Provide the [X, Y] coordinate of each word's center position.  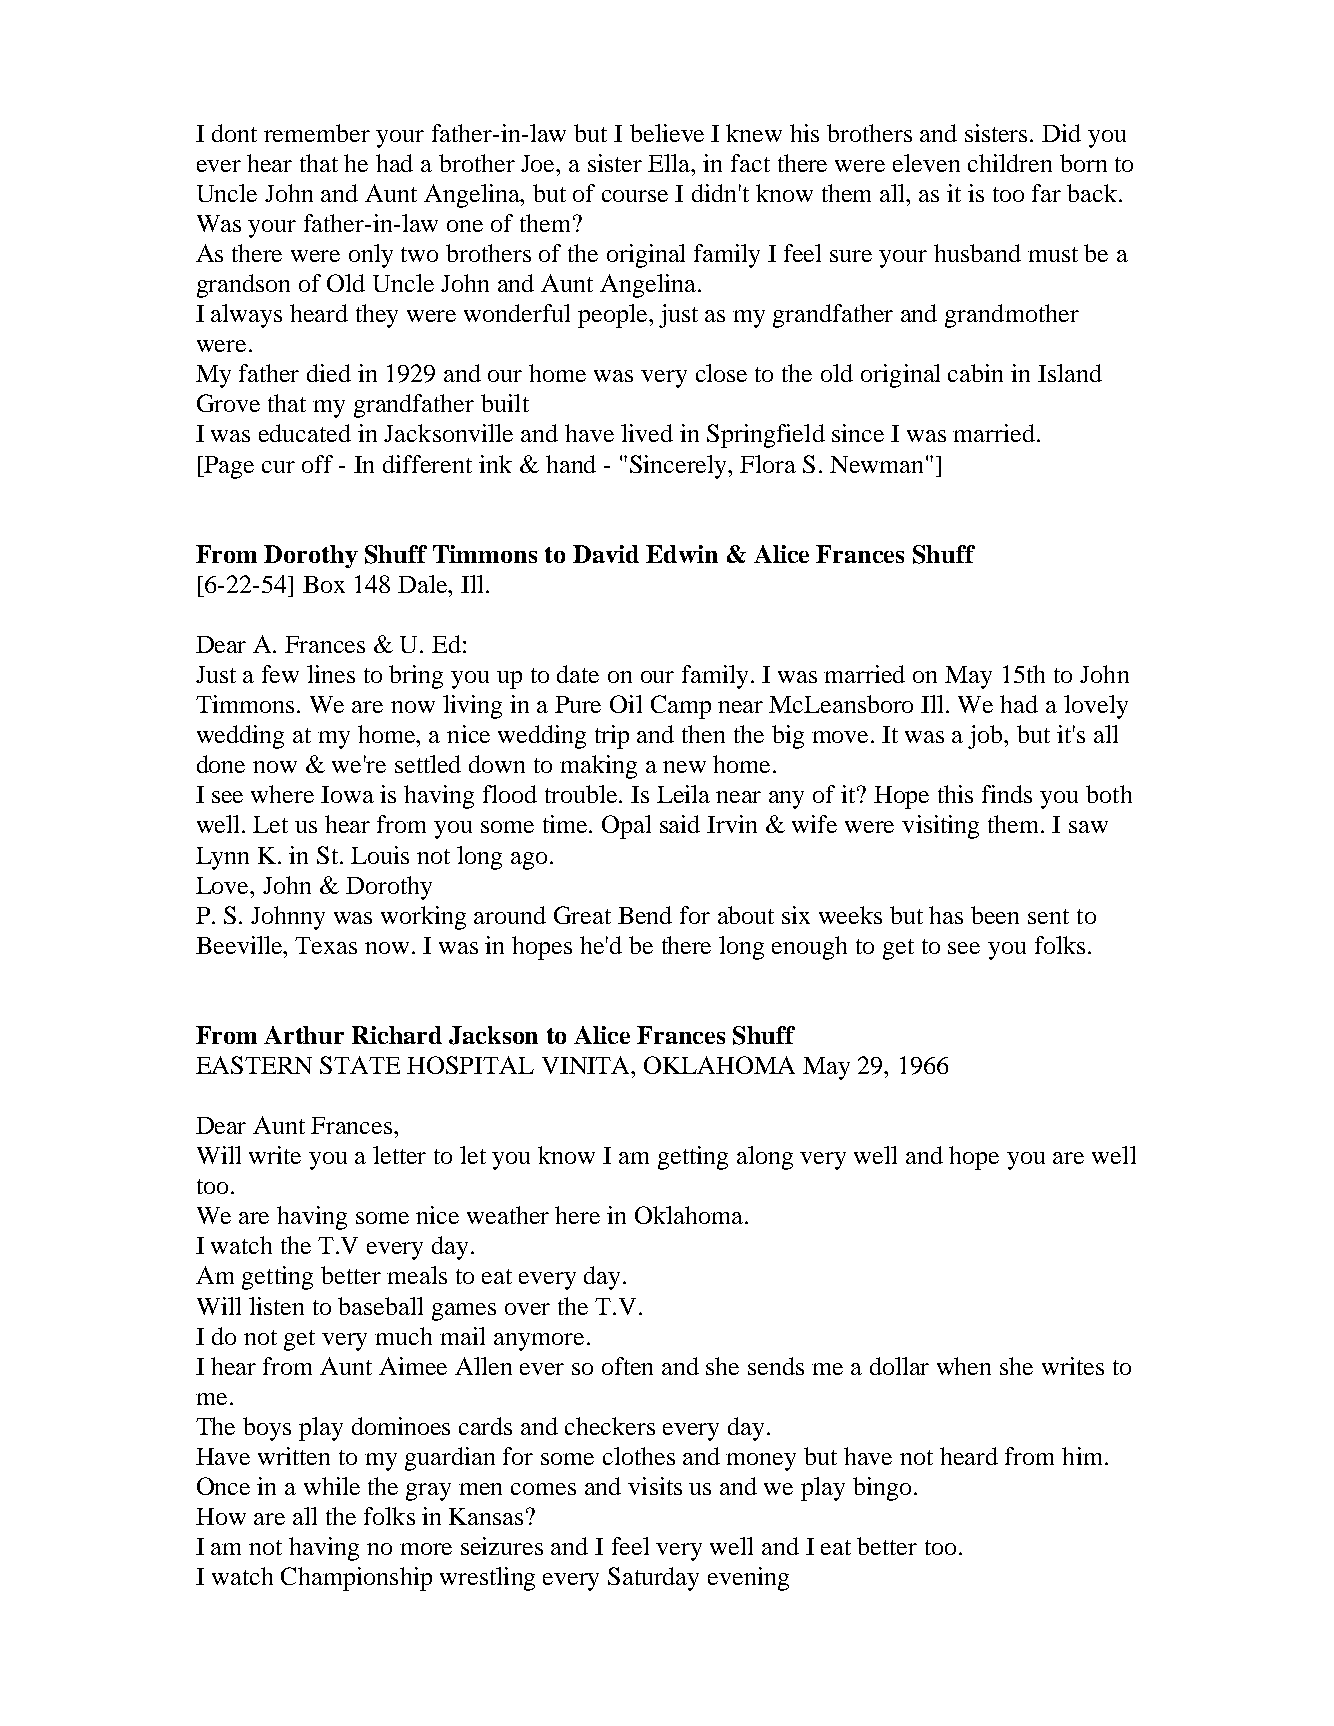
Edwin [682, 554]
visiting [940, 827]
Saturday [653, 1579]
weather [508, 1215]
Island [1070, 373]
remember [317, 133]
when [964, 1366]
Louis [380, 855]
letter [399, 1155]
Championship [356, 1579]
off [317, 464]
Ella [670, 163]
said [680, 824]
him [1084, 1456]
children [1010, 163]
